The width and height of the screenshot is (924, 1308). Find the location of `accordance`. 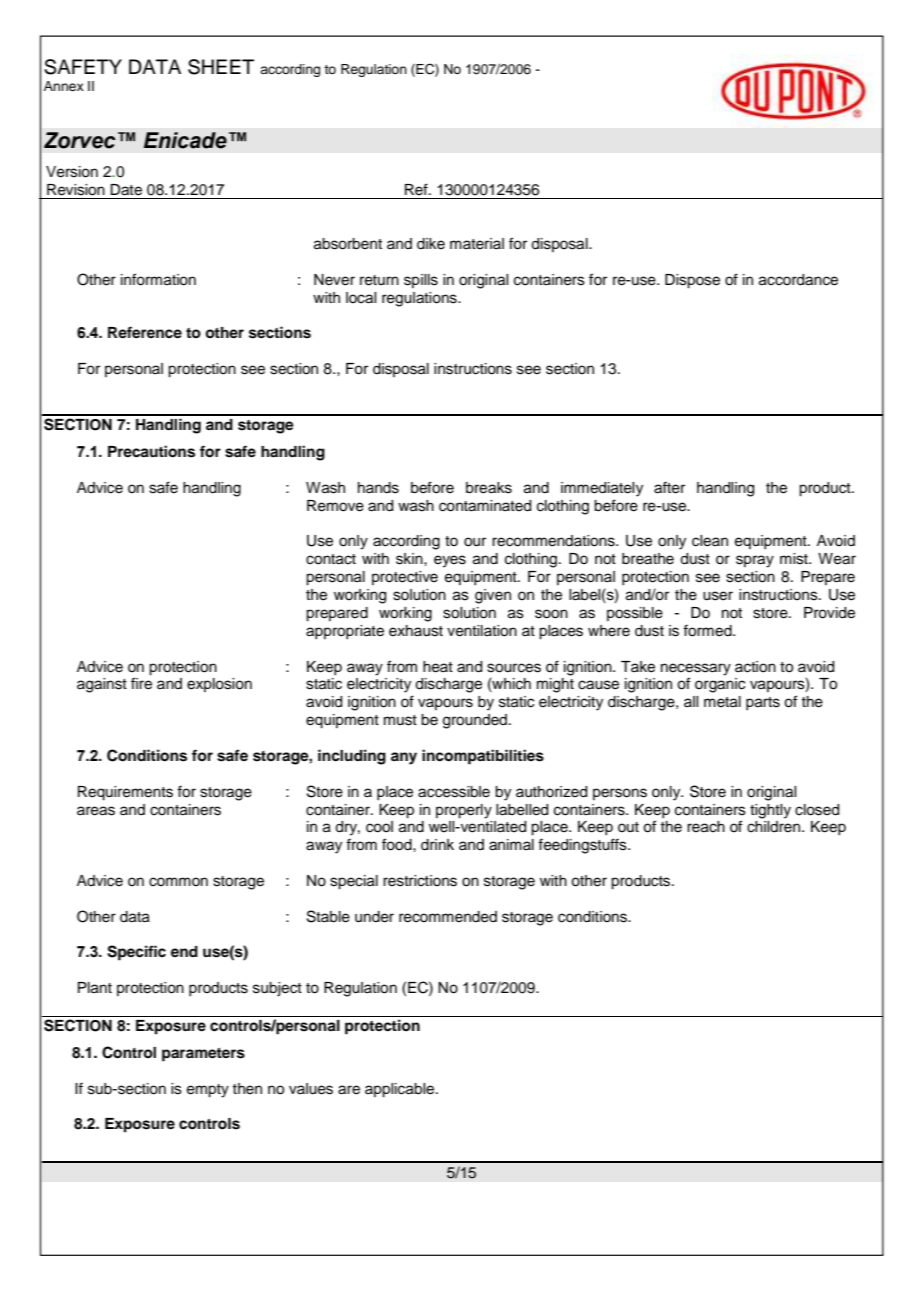

accordance is located at coordinates (798, 280).
